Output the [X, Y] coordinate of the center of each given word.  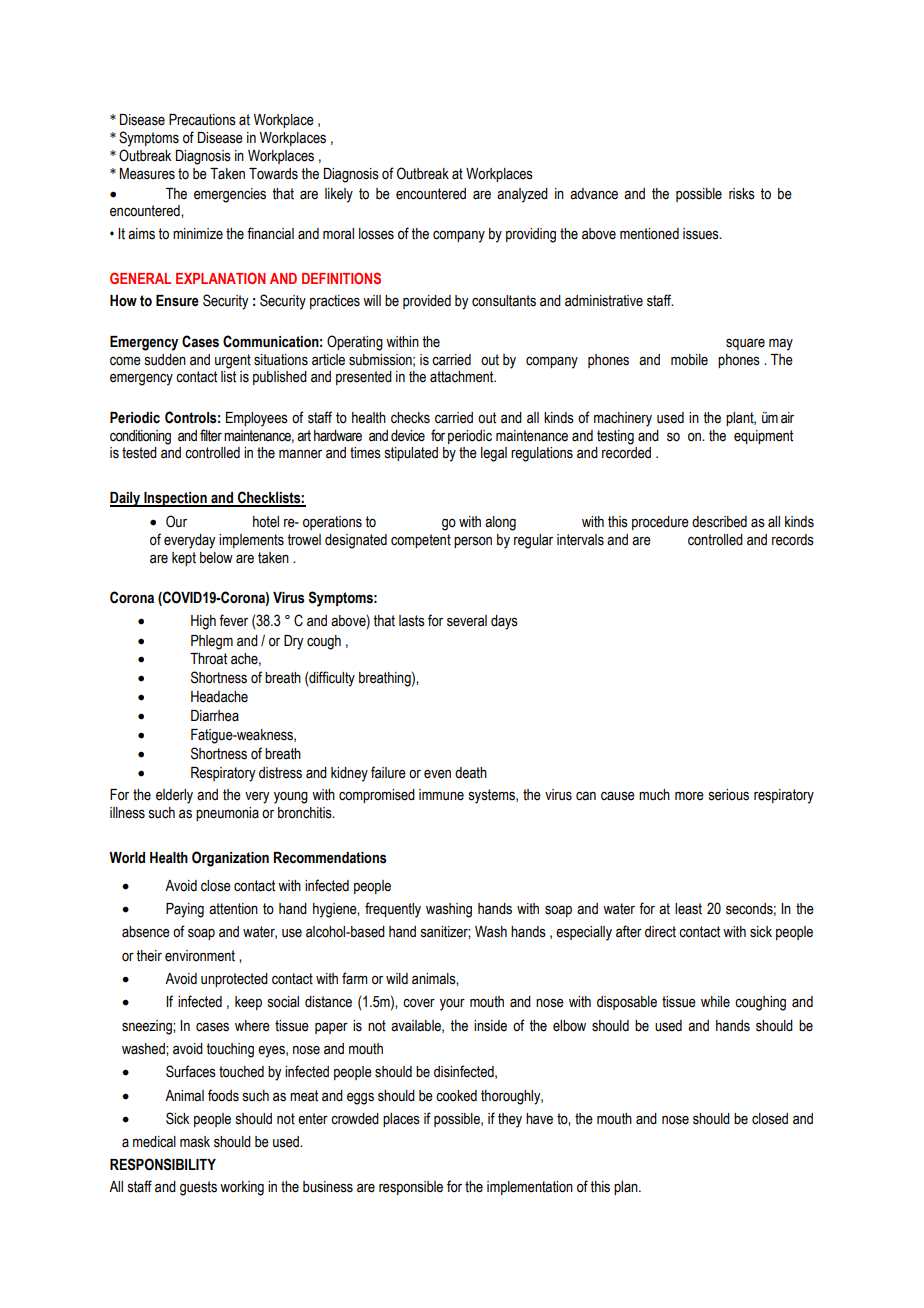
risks [742, 194]
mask [195, 1142]
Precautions [202, 120]
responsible [411, 1188]
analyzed [522, 195]
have [539, 1119]
